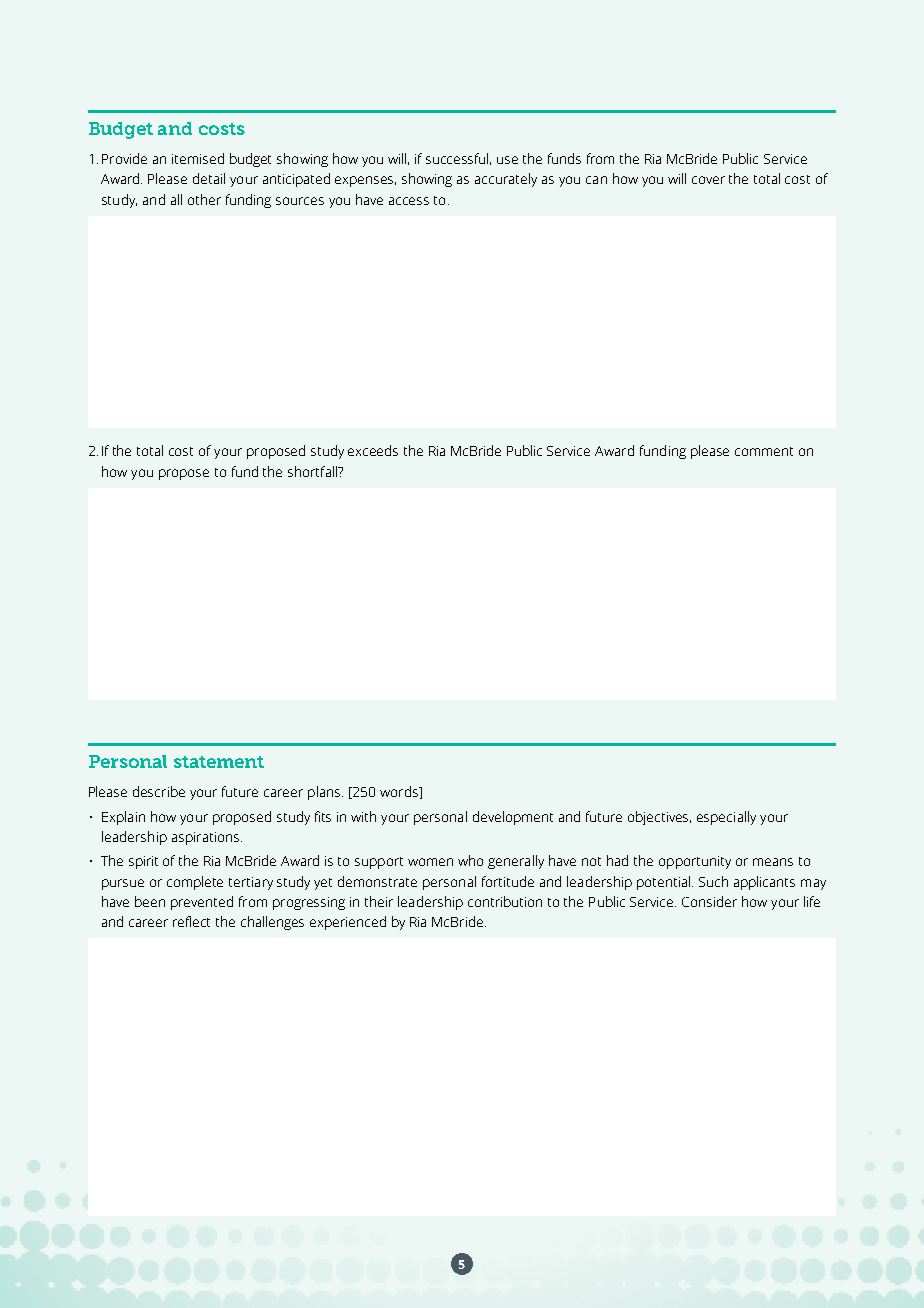 The image size is (924, 1308). I want to click on comment, so click(764, 451).
